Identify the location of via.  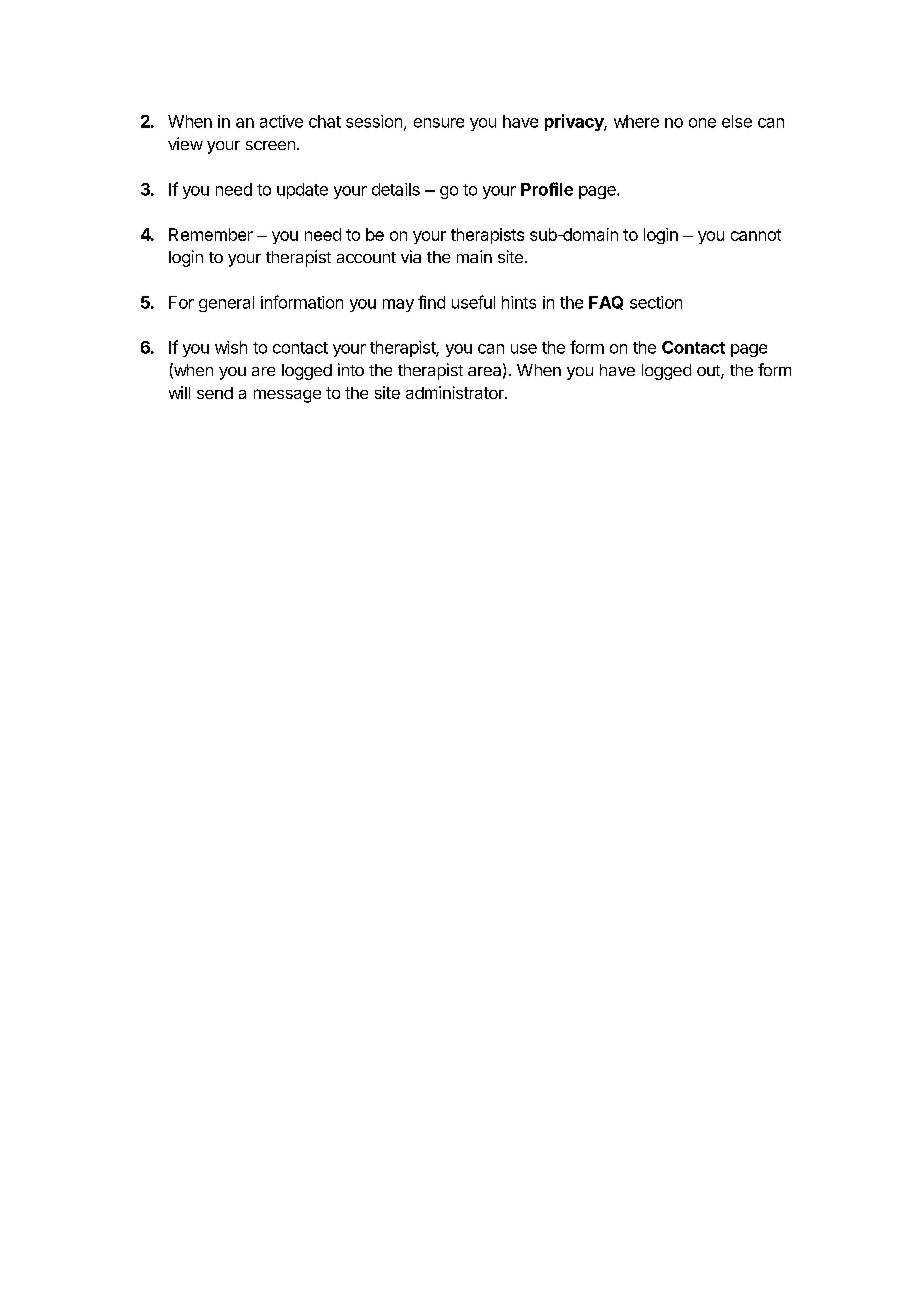
(411, 256).
